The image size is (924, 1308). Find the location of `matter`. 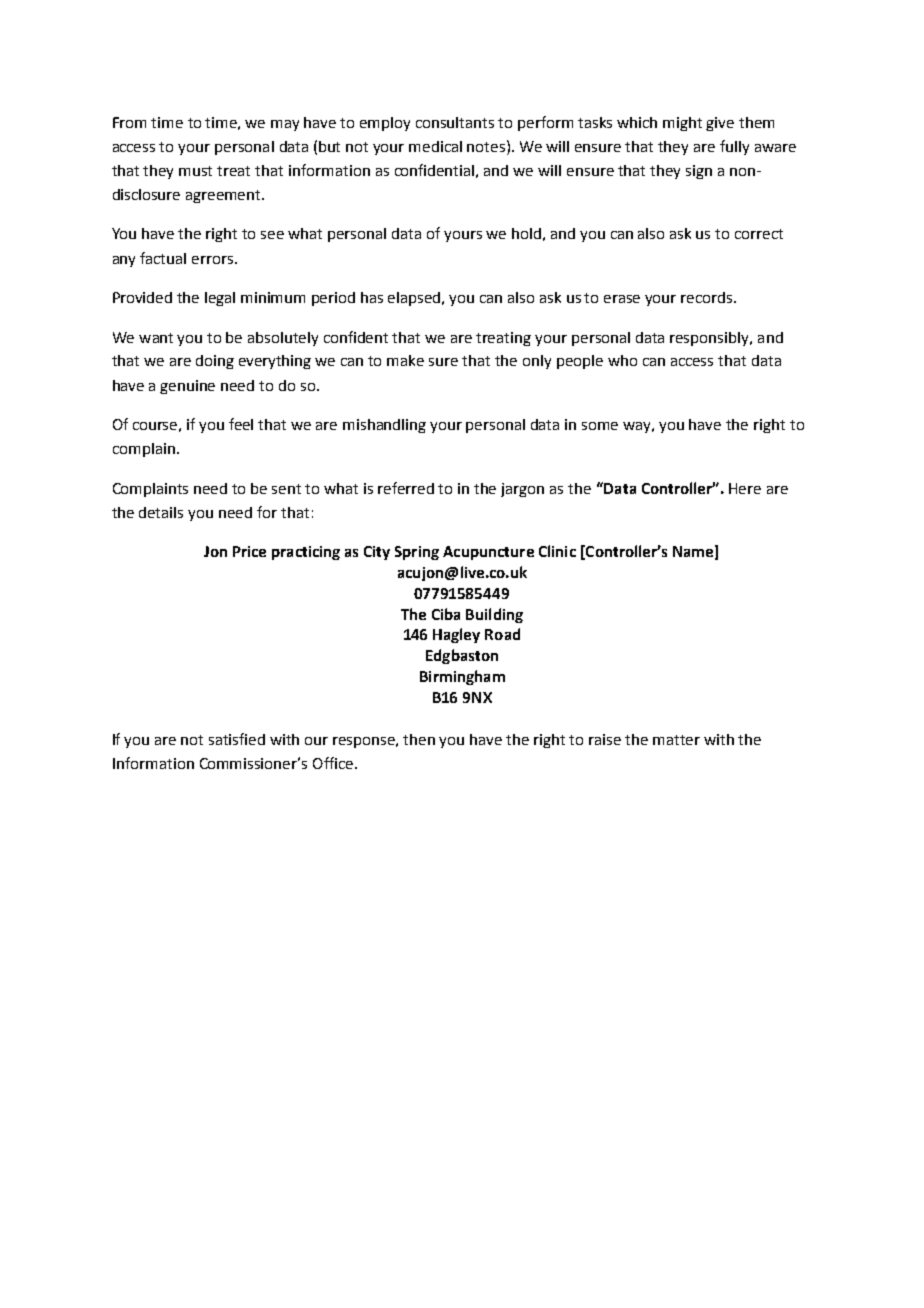

matter is located at coordinates (676, 740).
